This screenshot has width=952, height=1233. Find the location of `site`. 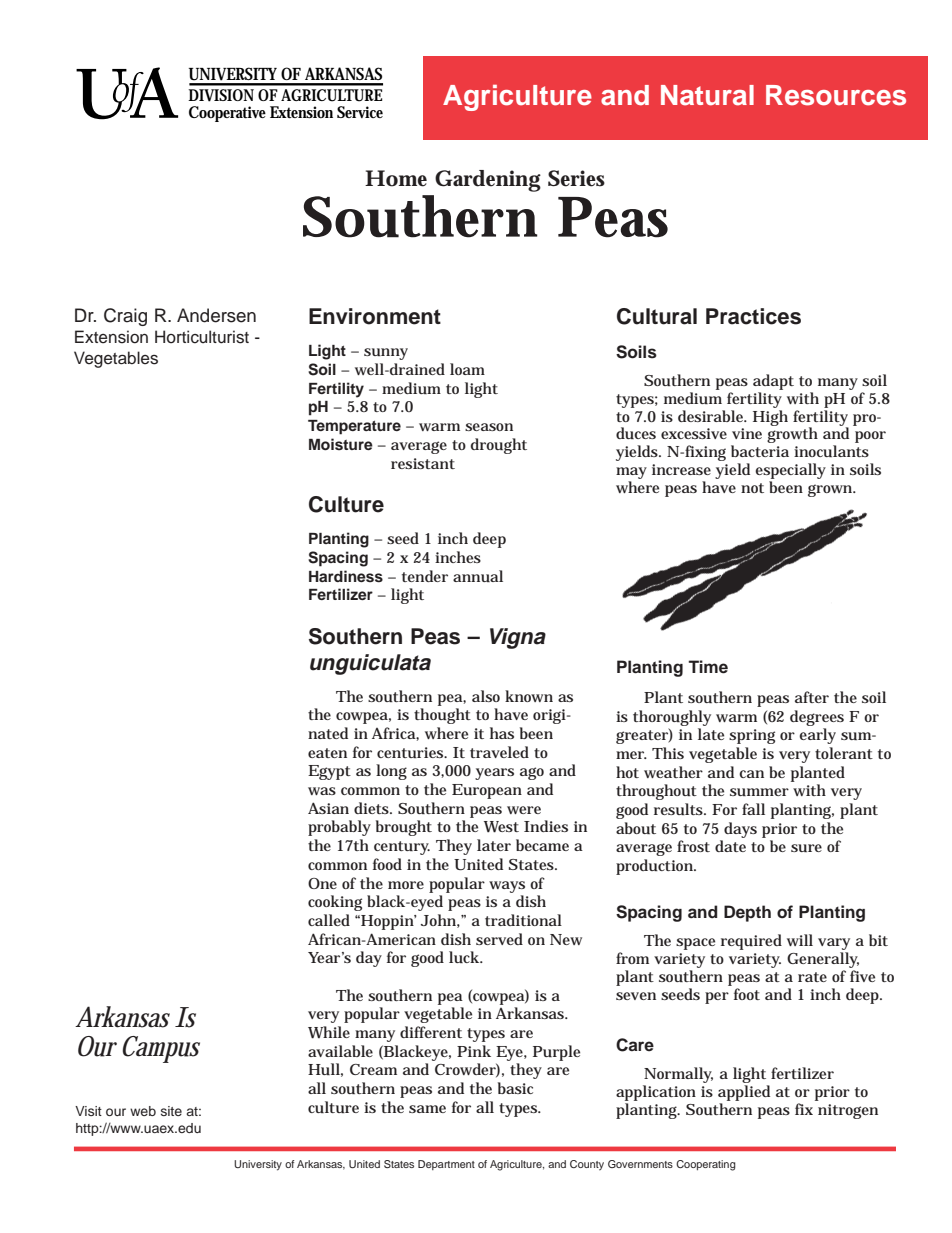

site is located at coordinates (171, 1111).
